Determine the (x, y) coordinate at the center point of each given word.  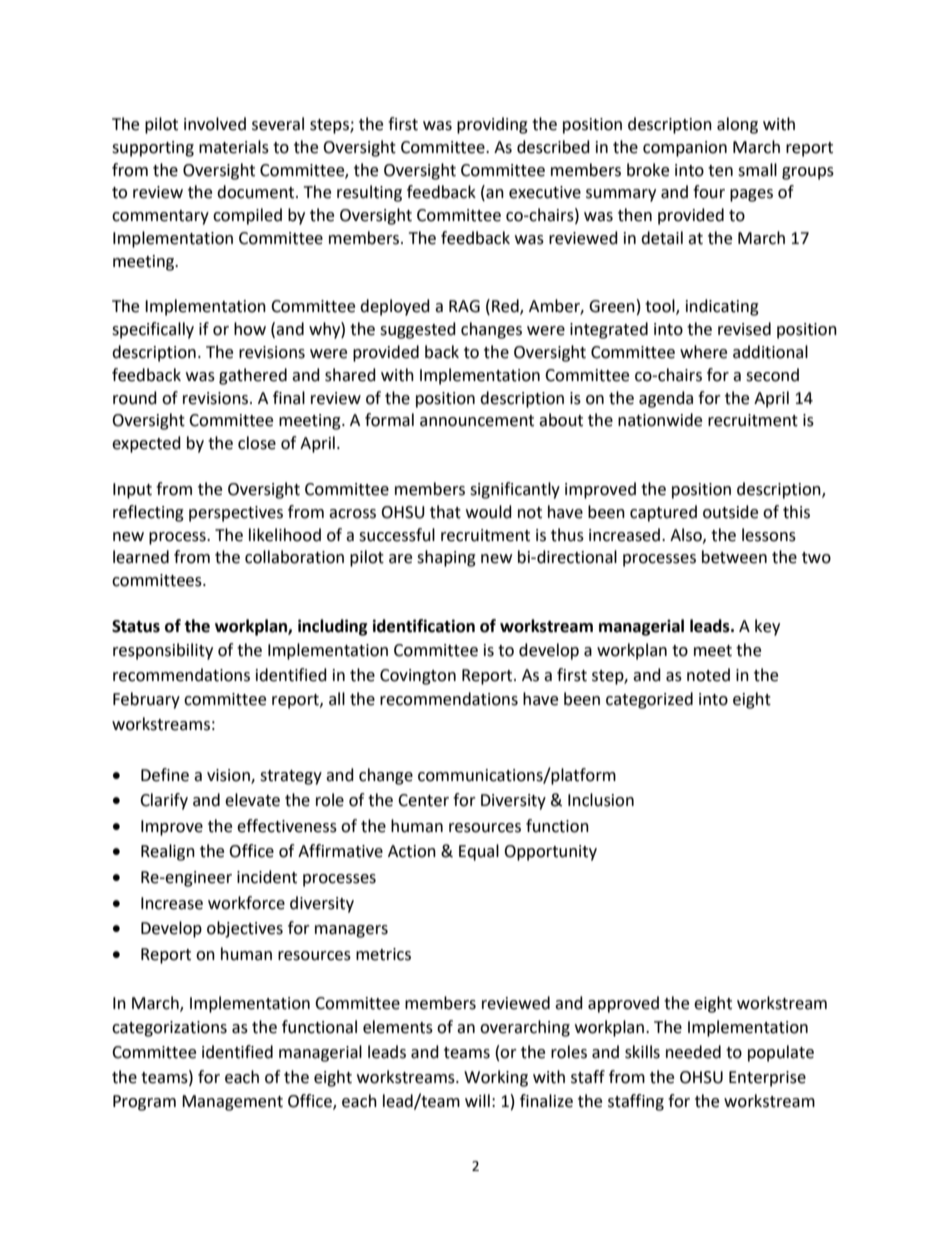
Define (165, 775)
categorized (649, 700)
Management (232, 1103)
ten (720, 171)
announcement (477, 421)
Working (496, 1078)
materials (234, 147)
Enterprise (767, 1079)
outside (730, 512)
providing (492, 125)
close (257, 443)
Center (423, 800)
